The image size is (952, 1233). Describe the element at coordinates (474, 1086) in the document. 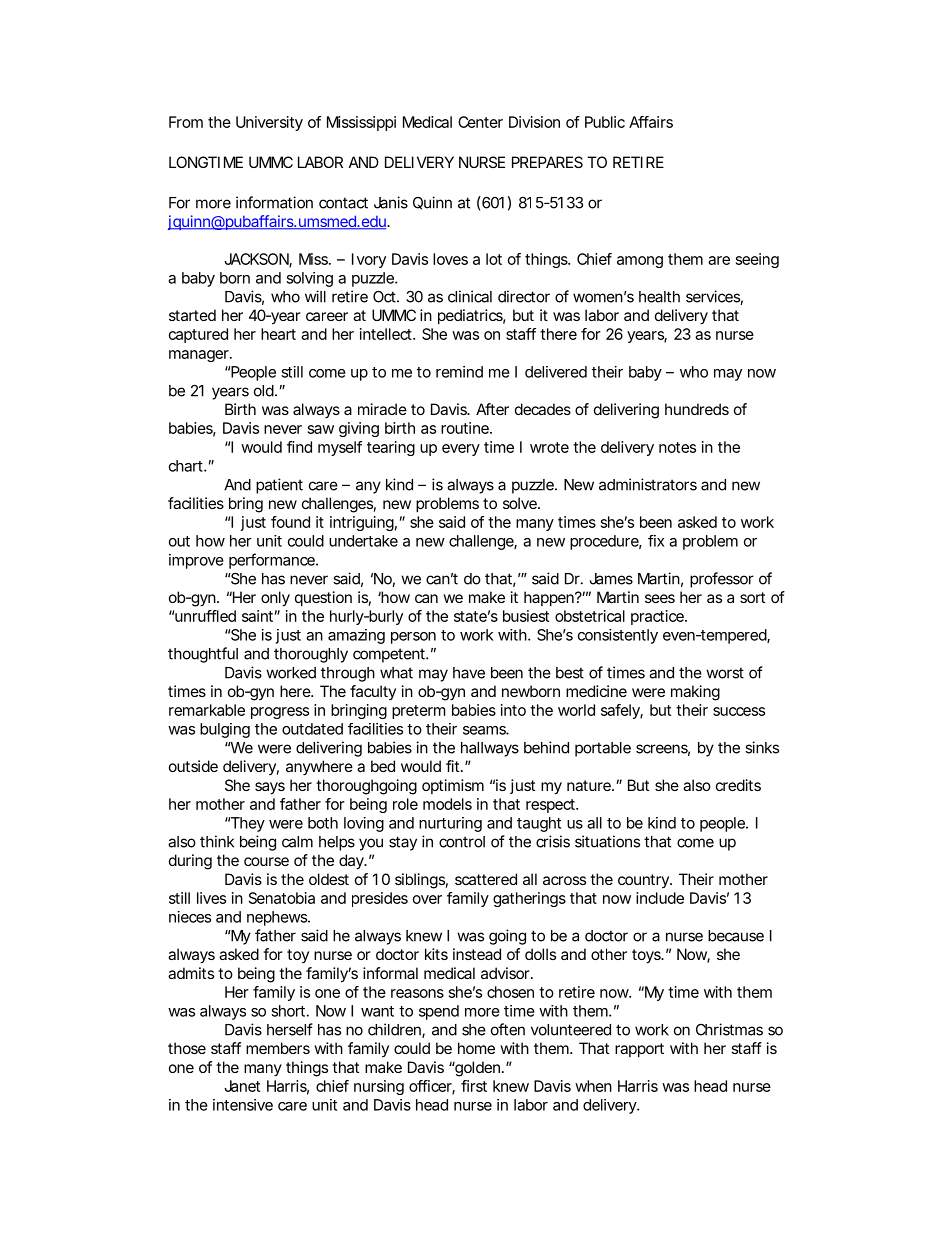

I see `first` at that location.
